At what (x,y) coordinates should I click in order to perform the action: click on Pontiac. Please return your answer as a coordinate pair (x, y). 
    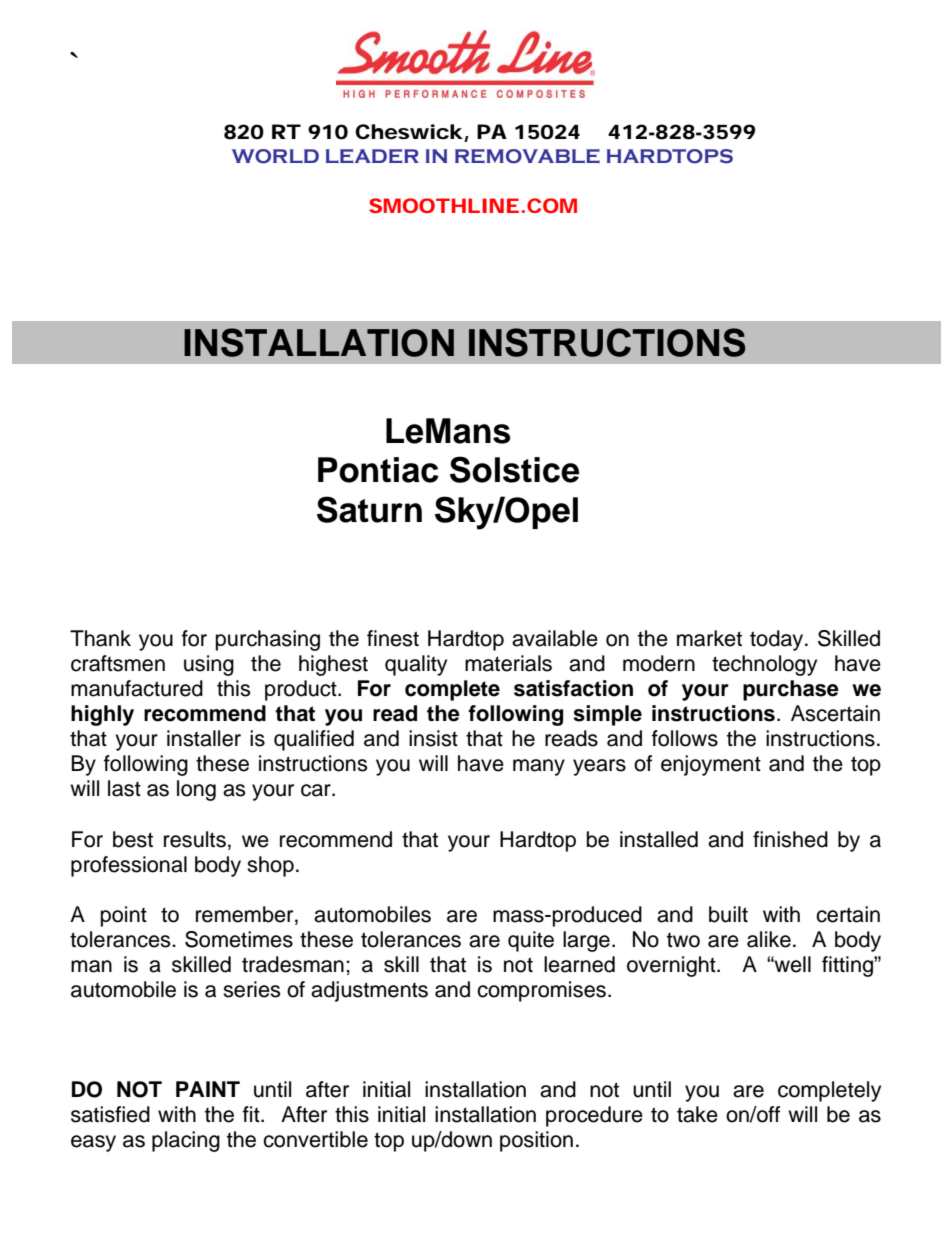
    Looking at the image, I should click on (378, 470).
